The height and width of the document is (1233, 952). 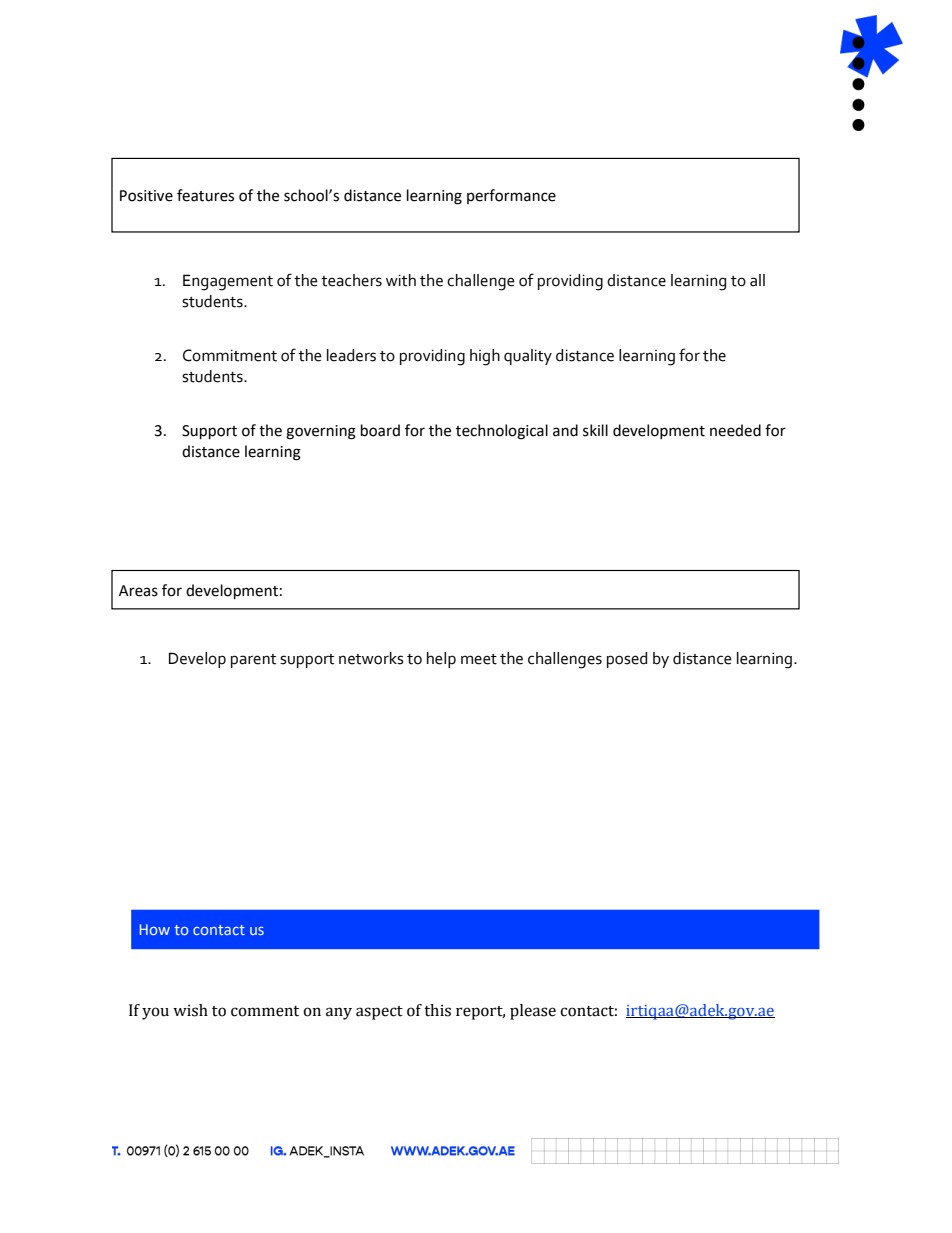 I want to click on governing, so click(x=321, y=432).
